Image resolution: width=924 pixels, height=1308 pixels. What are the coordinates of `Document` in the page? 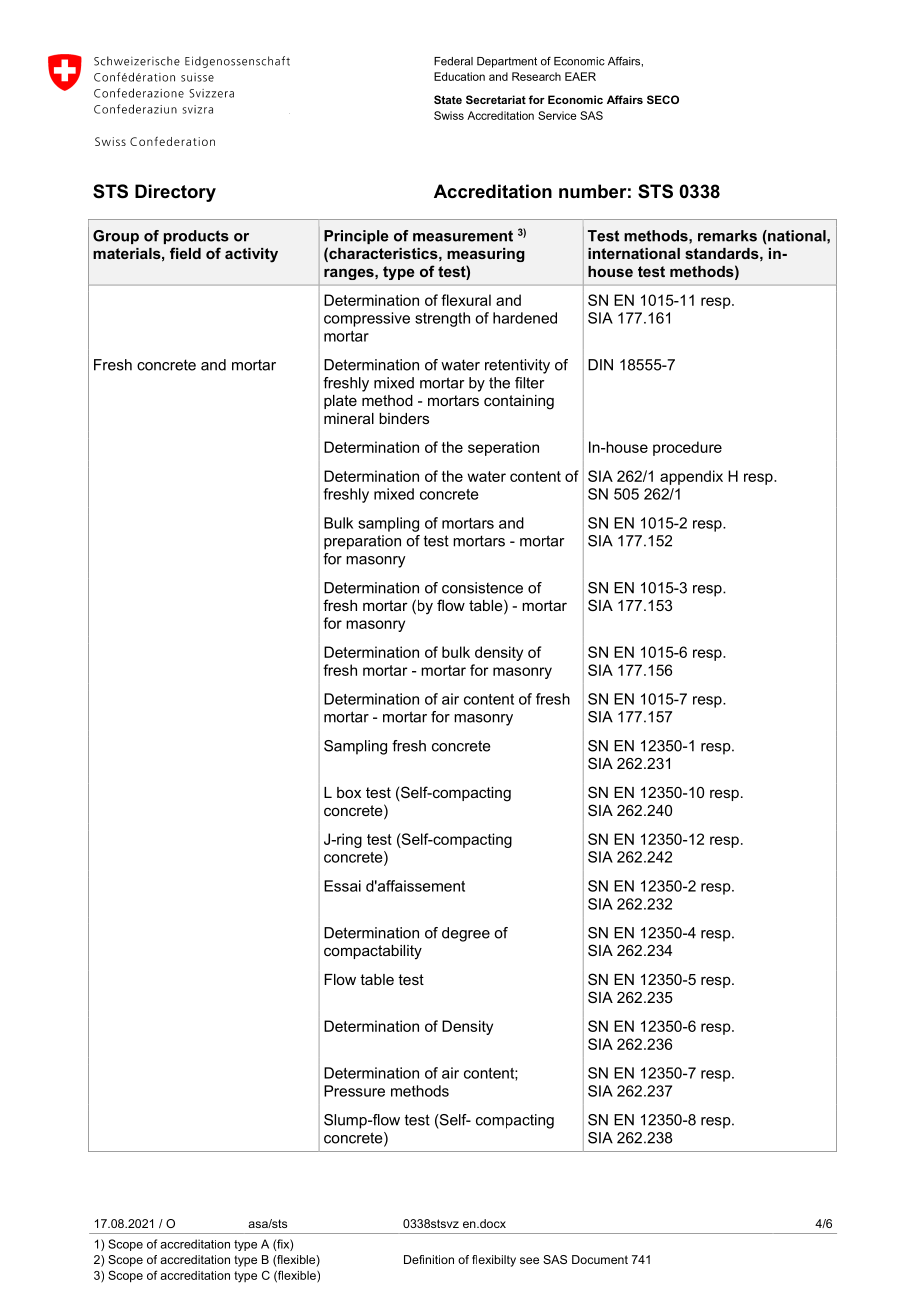 It's located at (600, 1259).
